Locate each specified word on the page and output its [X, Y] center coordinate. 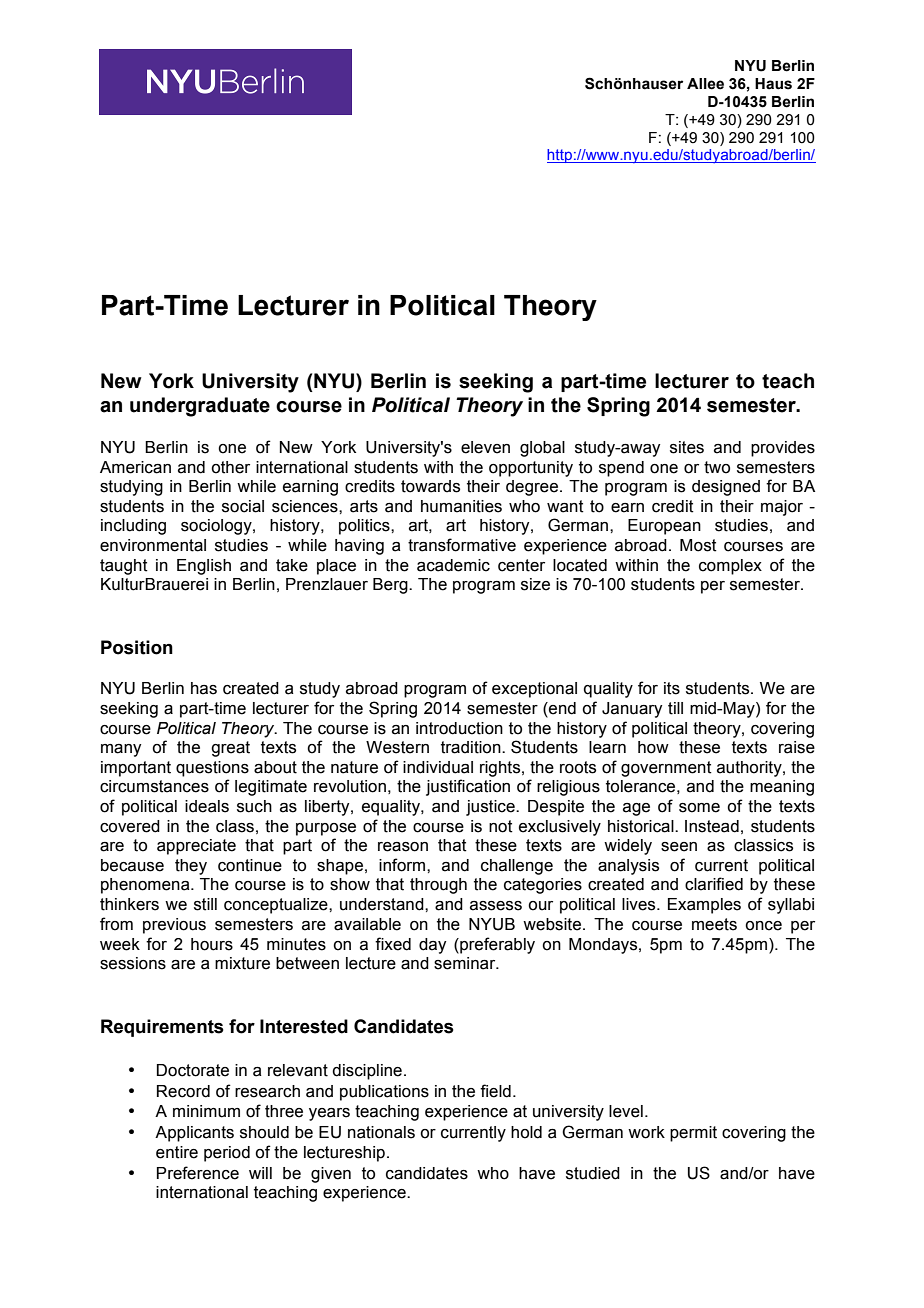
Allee [705, 84]
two [717, 467]
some [699, 808]
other [230, 467]
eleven [485, 447]
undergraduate [200, 407]
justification [468, 787]
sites [687, 447]
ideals [207, 806]
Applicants [194, 1134]
